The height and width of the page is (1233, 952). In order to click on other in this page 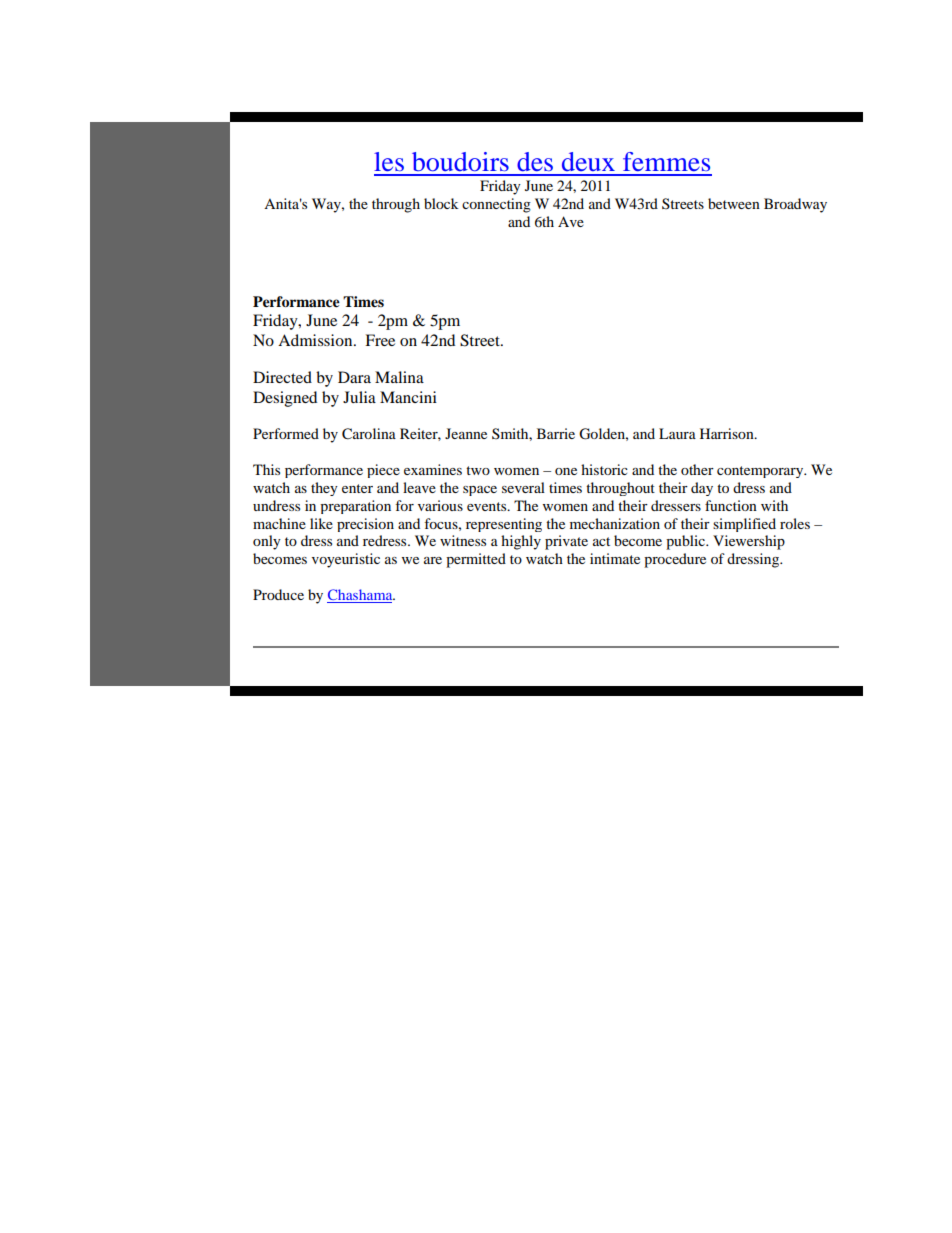, I will do `click(697, 469)`.
